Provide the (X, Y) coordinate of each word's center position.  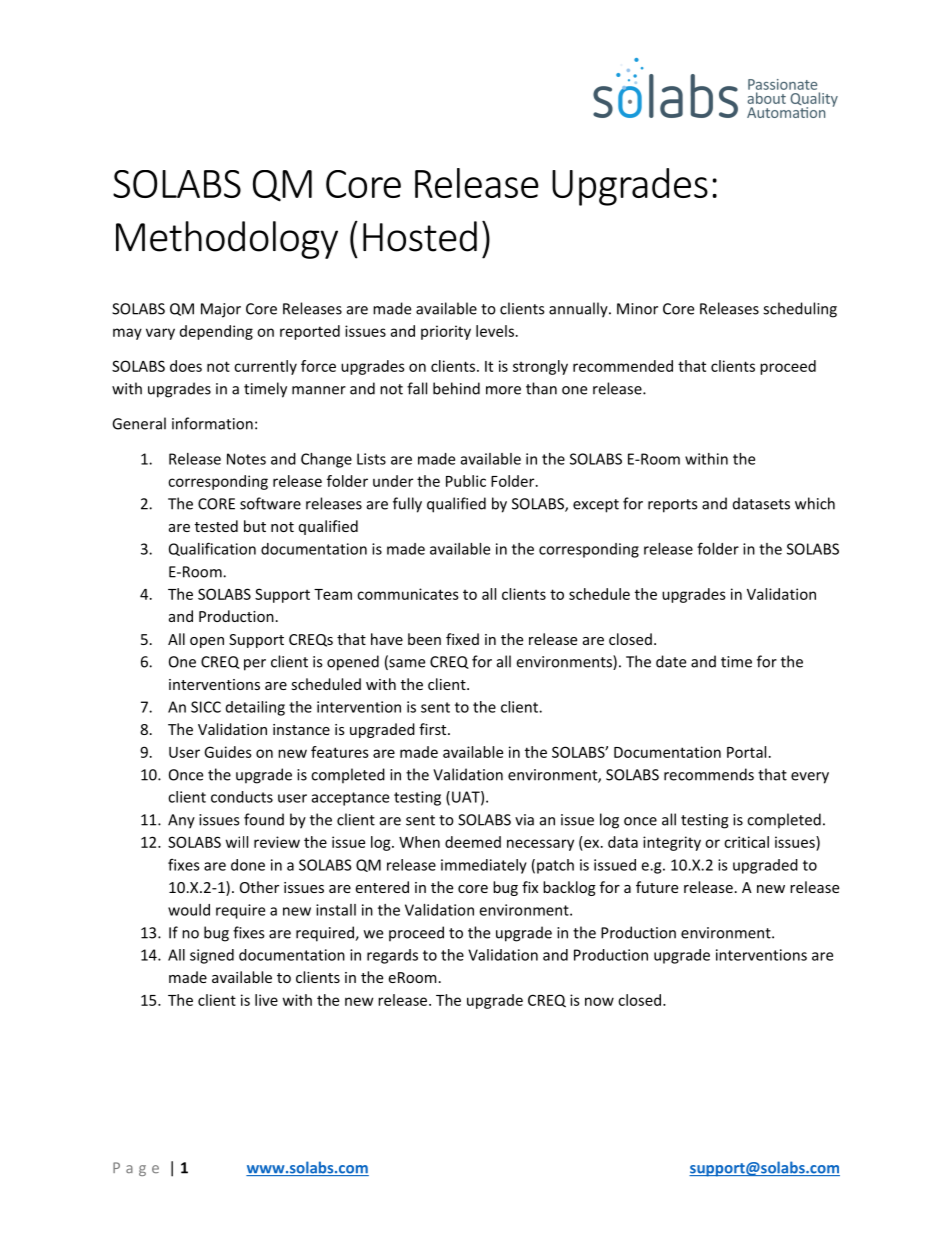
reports (672, 506)
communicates (408, 594)
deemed (473, 842)
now (599, 1001)
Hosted (420, 236)
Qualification (212, 549)
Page (136, 1169)
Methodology (227, 240)
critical (746, 842)
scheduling (800, 310)
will (237, 842)
